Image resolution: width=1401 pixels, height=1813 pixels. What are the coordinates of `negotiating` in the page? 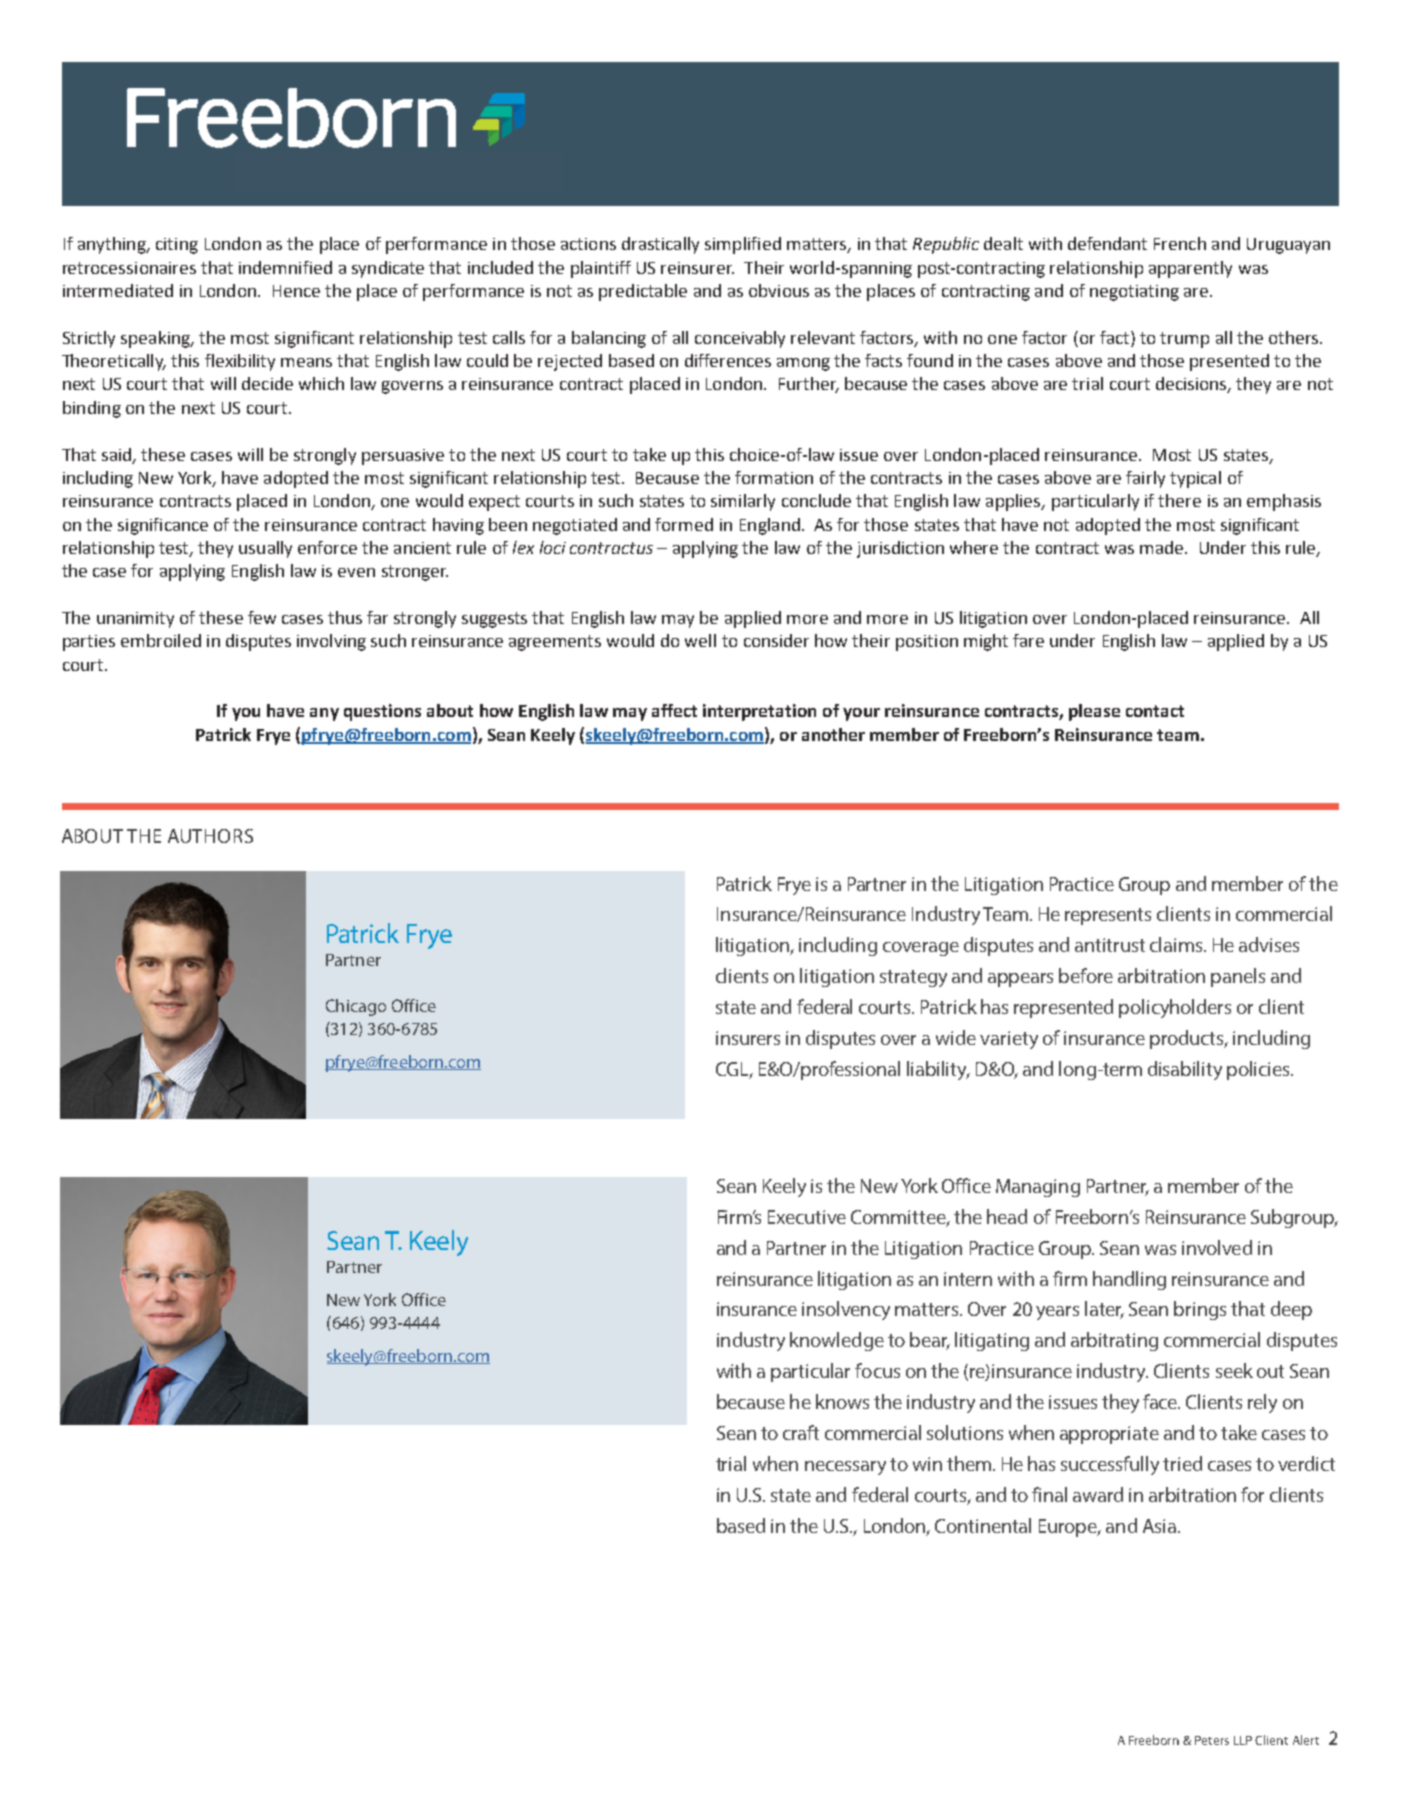 It's located at (1134, 293).
